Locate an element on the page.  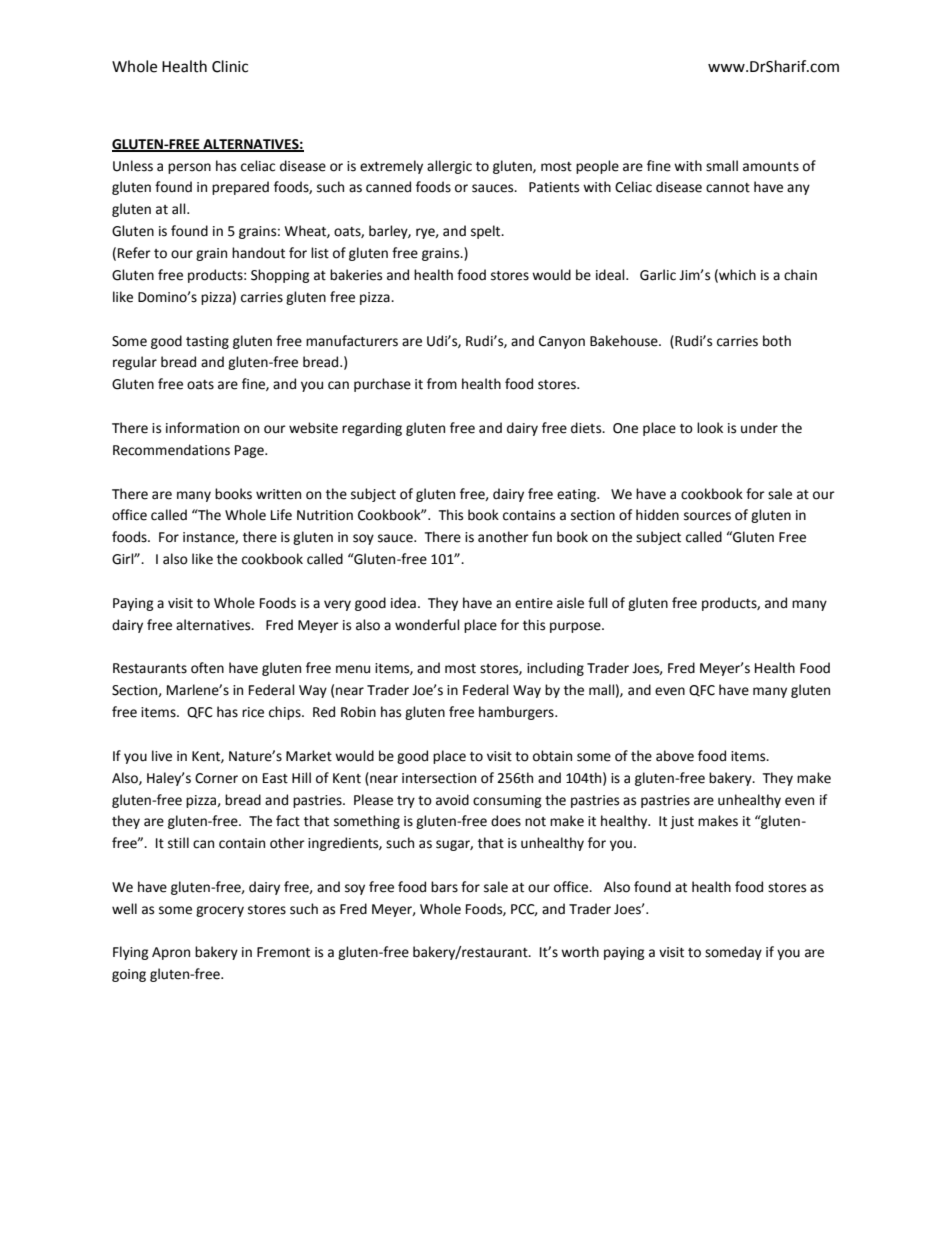
Clinic is located at coordinates (230, 66).
